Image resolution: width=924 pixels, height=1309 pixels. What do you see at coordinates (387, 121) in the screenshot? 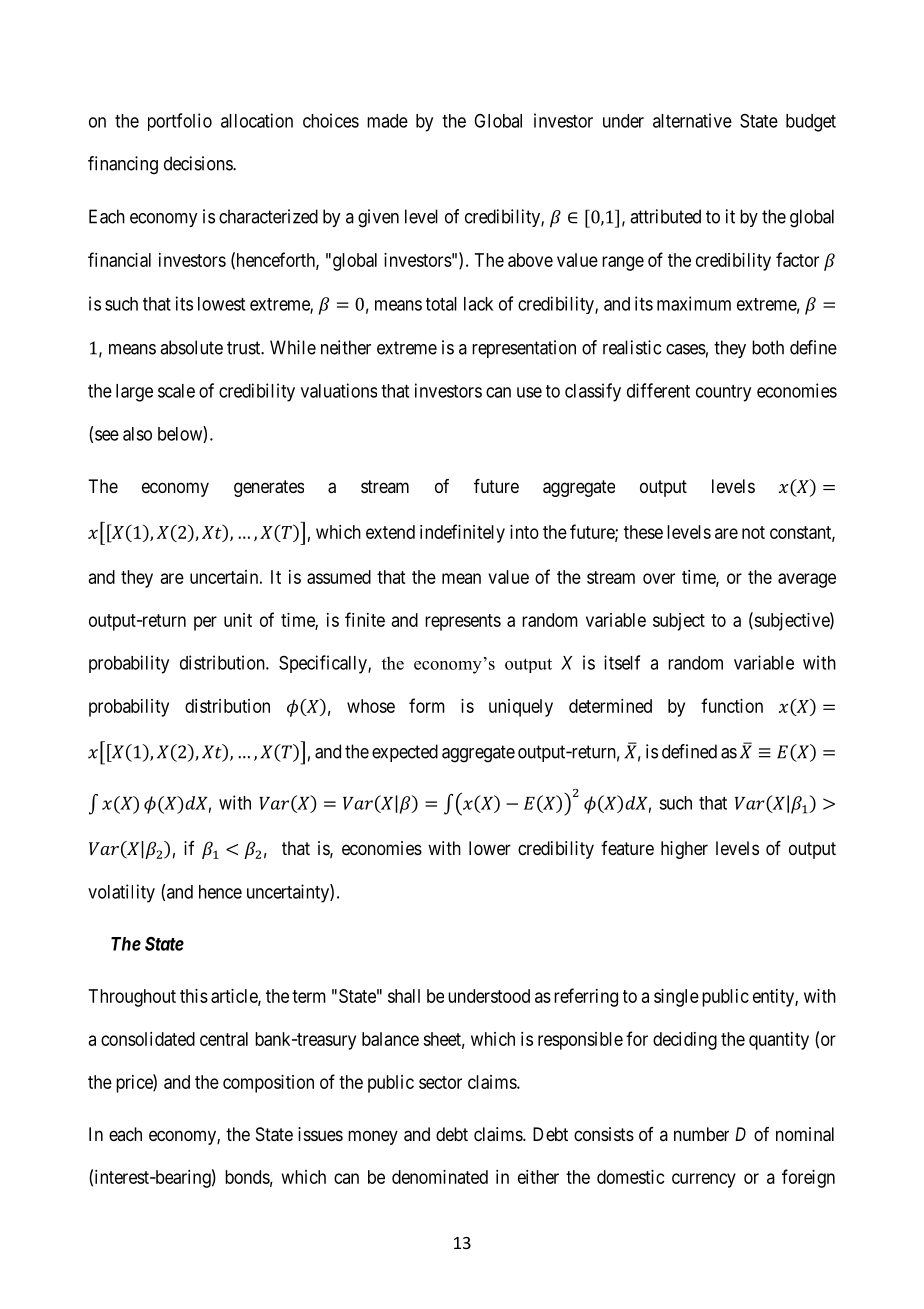
I see `made` at bounding box center [387, 121].
